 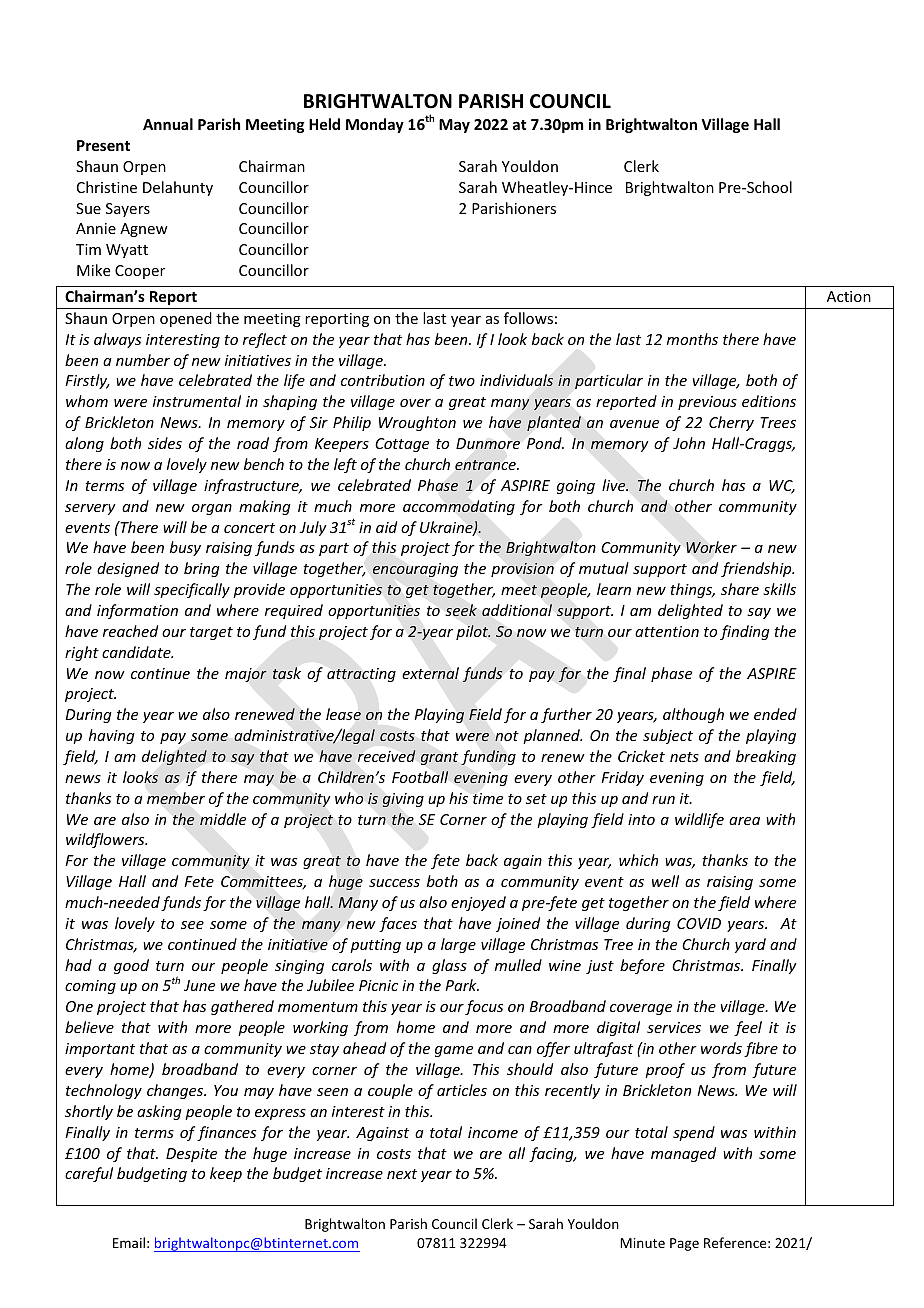 What do you see at coordinates (430, 673) in the page?
I see `external` at bounding box center [430, 673].
